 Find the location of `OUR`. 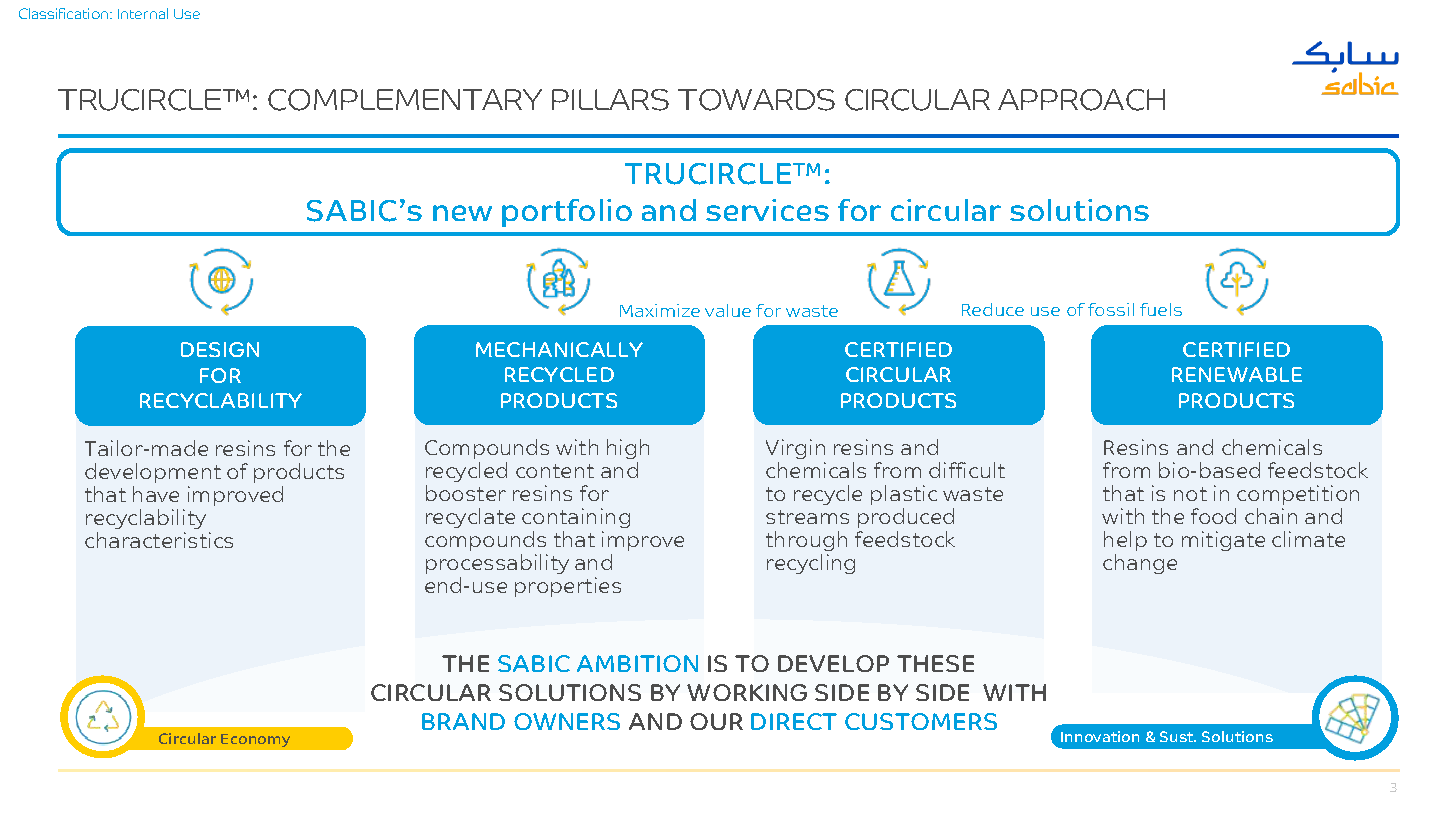

OUR is located at coordinates (716, 721).
